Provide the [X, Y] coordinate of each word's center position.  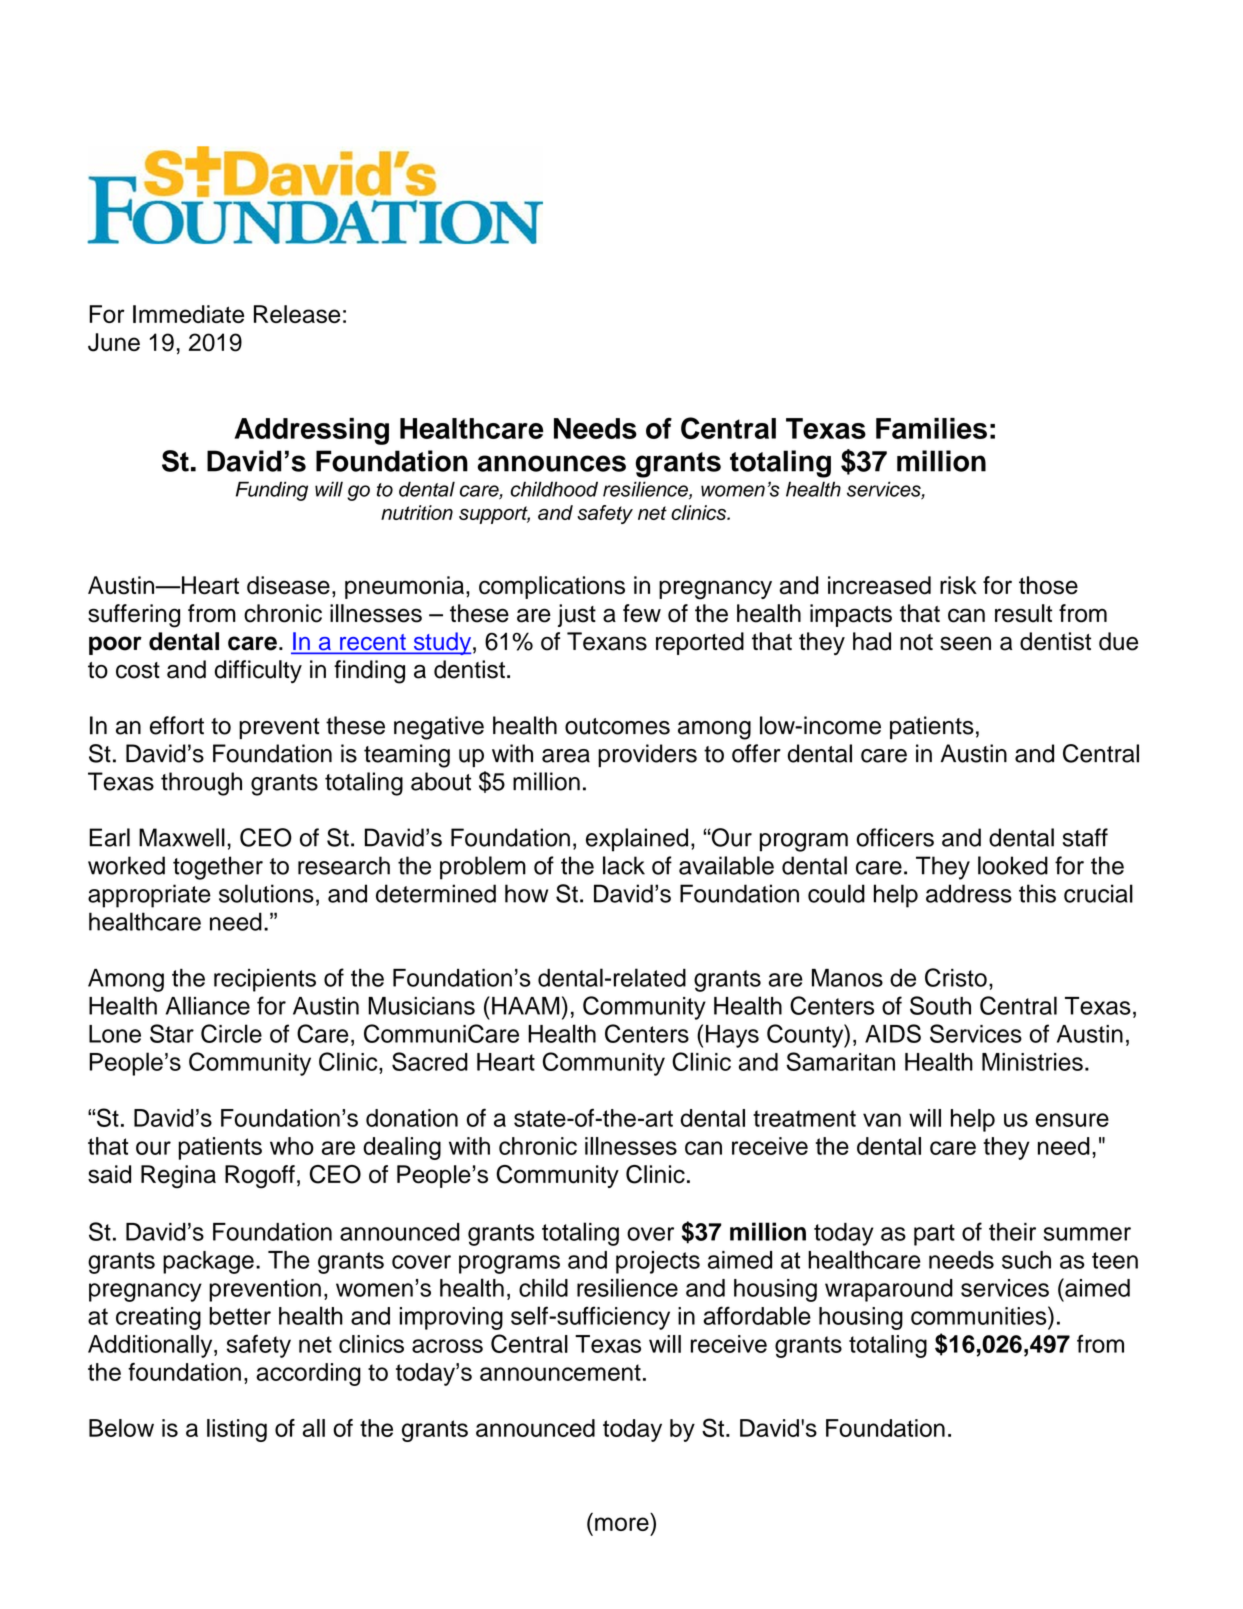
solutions [266, 893]
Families [931, 428]
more [622, 1524]
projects [658, 1262]
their [1012, 1232]
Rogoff [260, 1177]
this [1037, 893]
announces [552, 463]
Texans [607, 641]
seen [965, 643]
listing [237, 1430]
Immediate [188, 314]
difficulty [258, 671]
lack [624, 865]
